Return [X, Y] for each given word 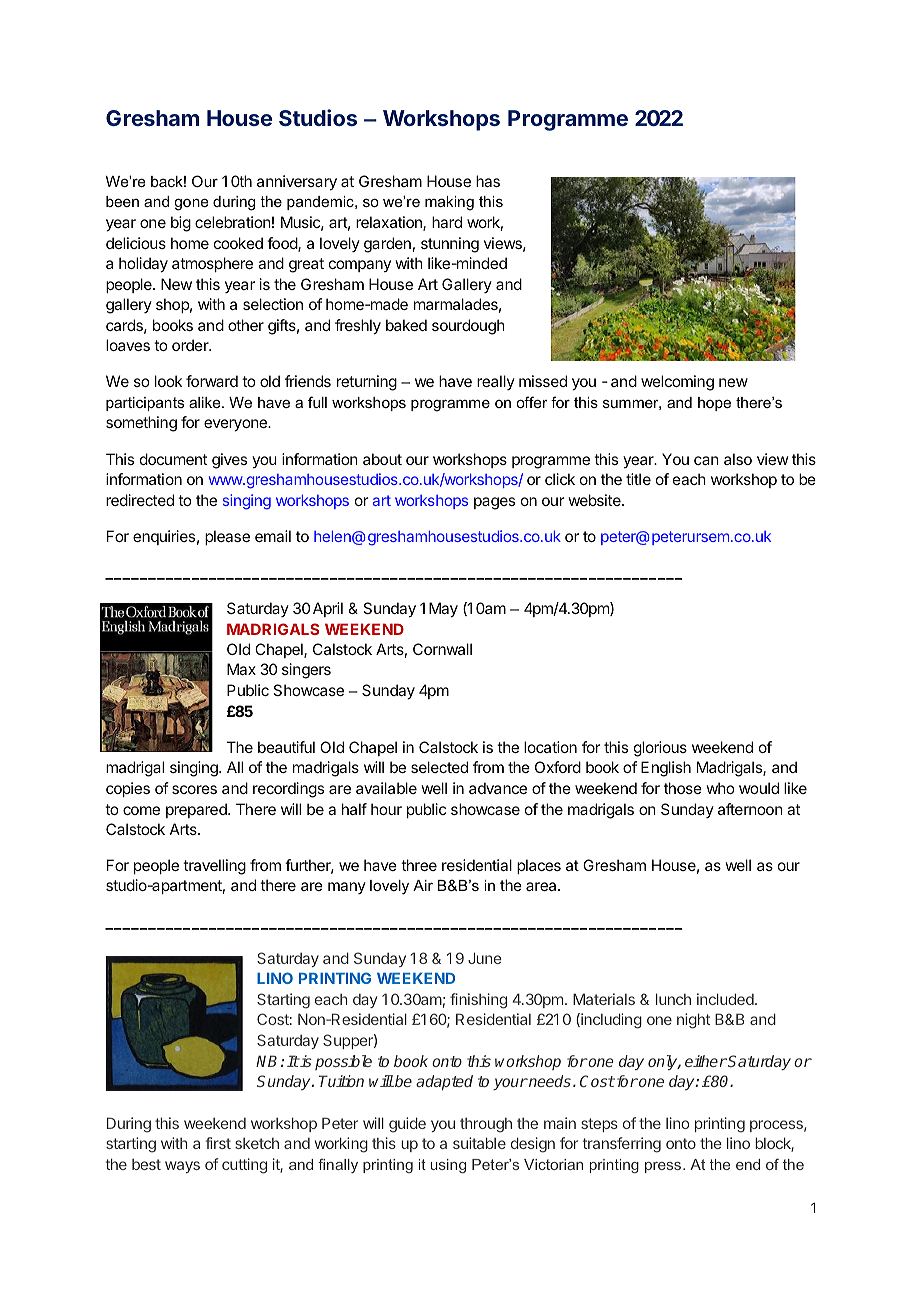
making [449, 203]
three [419, 865]
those [683, 788]
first [218, 1143]
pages [494, 503]
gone [191, 204]
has [488, 181]
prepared [197, 810]
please [227, 537]
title [638, 479]
